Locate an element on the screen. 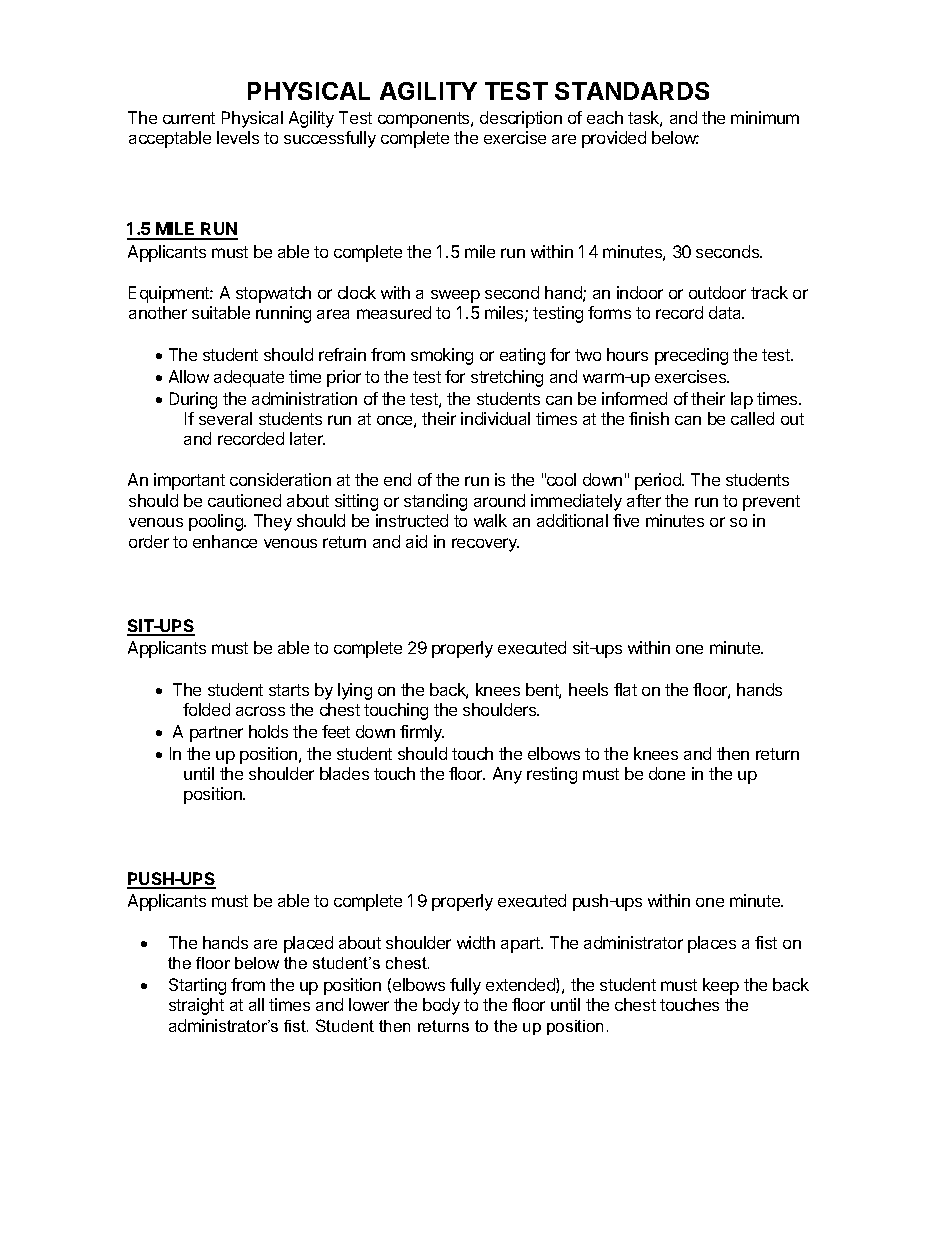 The height and width of the screenshot is (1233, 952). partner is located at coordinates (216, 734).
